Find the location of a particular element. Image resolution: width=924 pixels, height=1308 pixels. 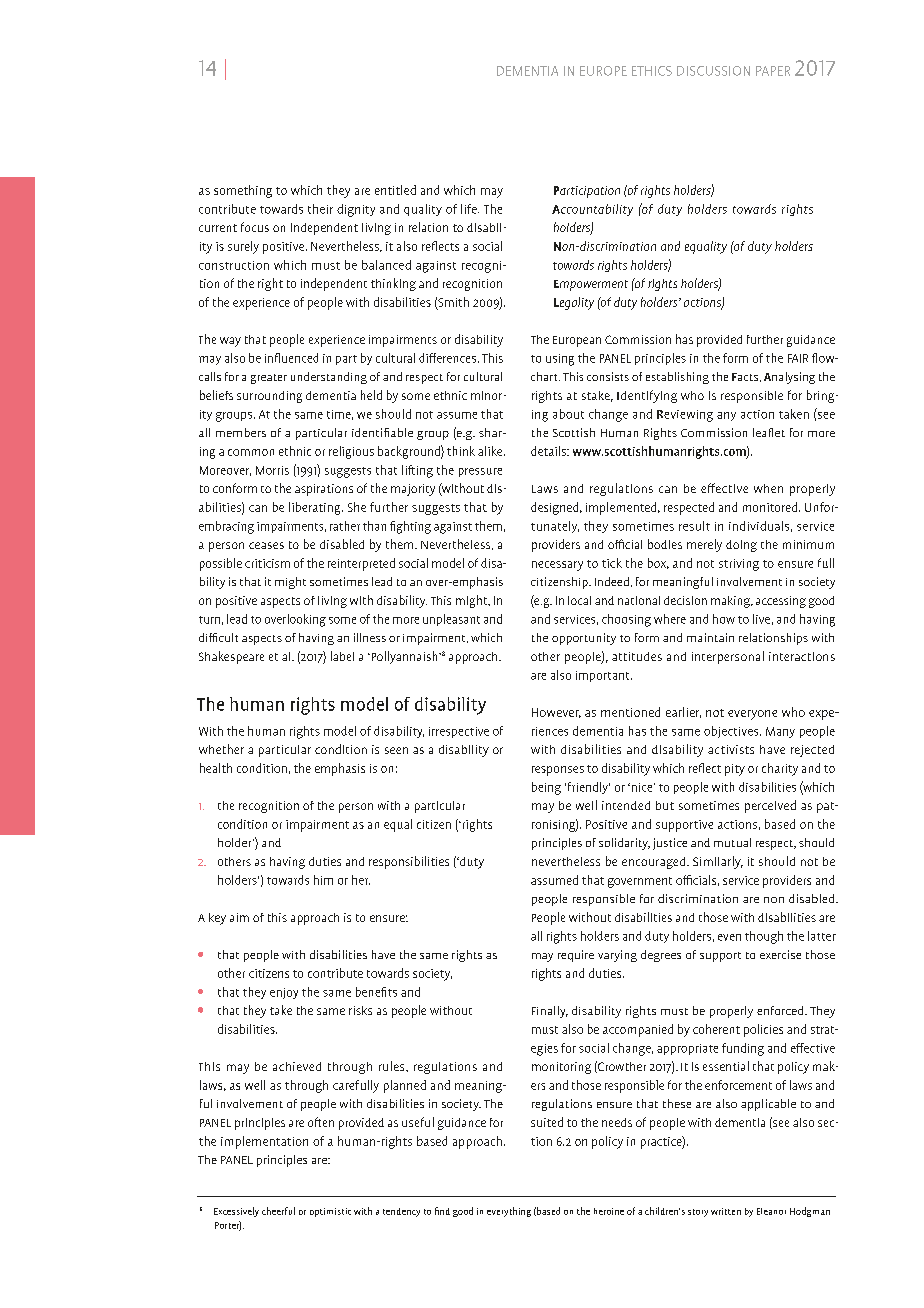

Shakespeare is located at coordinates (231, 657).
